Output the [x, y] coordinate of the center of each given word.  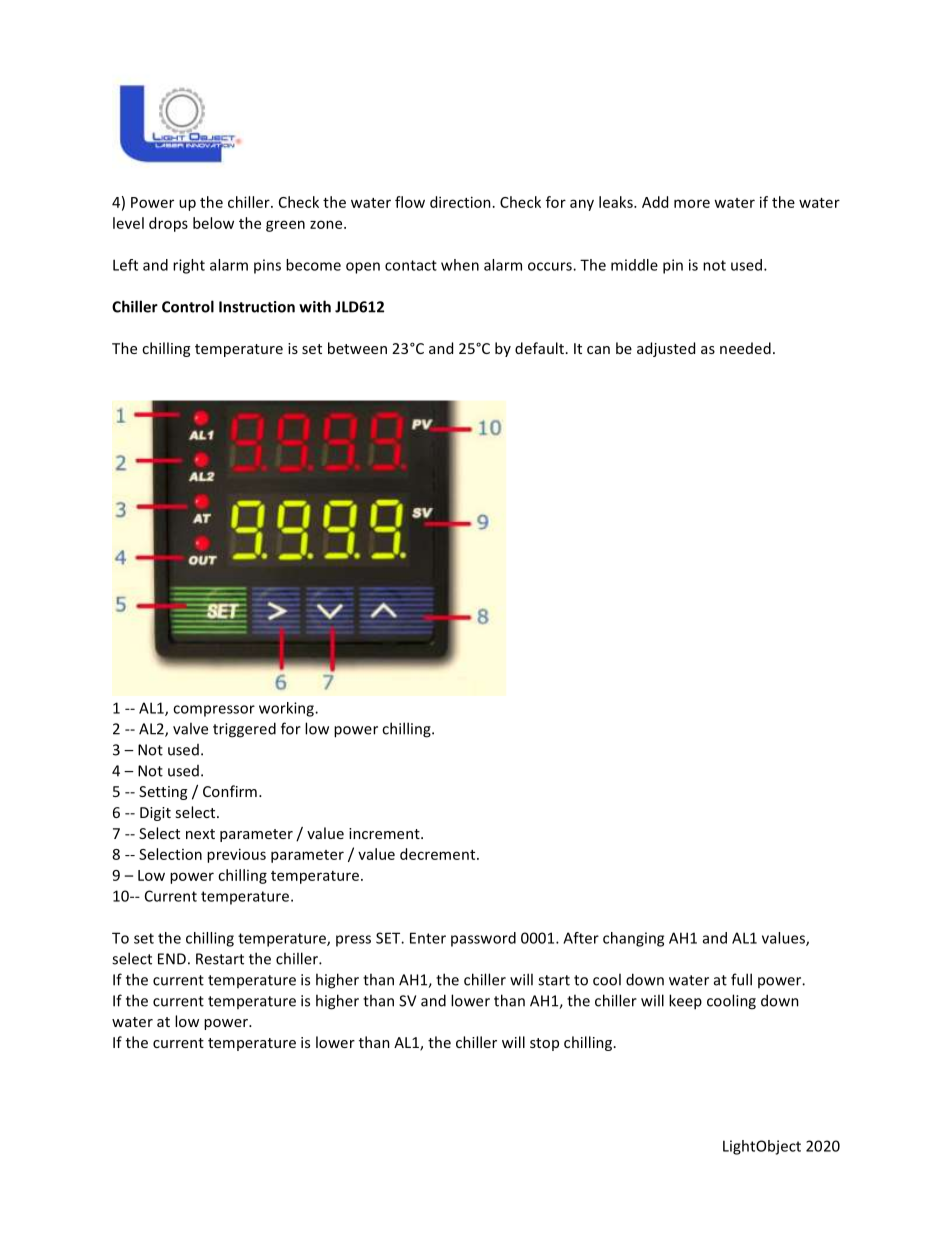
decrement [439, 854]
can [598, 350]
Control [188, 306]
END [172, 959]
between [357, 348]
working [287, 709]
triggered [244, 730]
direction [460, 202]
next [200, 834]
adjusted [666, 349]
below [213, 223]
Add [655, 202]
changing [633, 939]
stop [544, 1044]
